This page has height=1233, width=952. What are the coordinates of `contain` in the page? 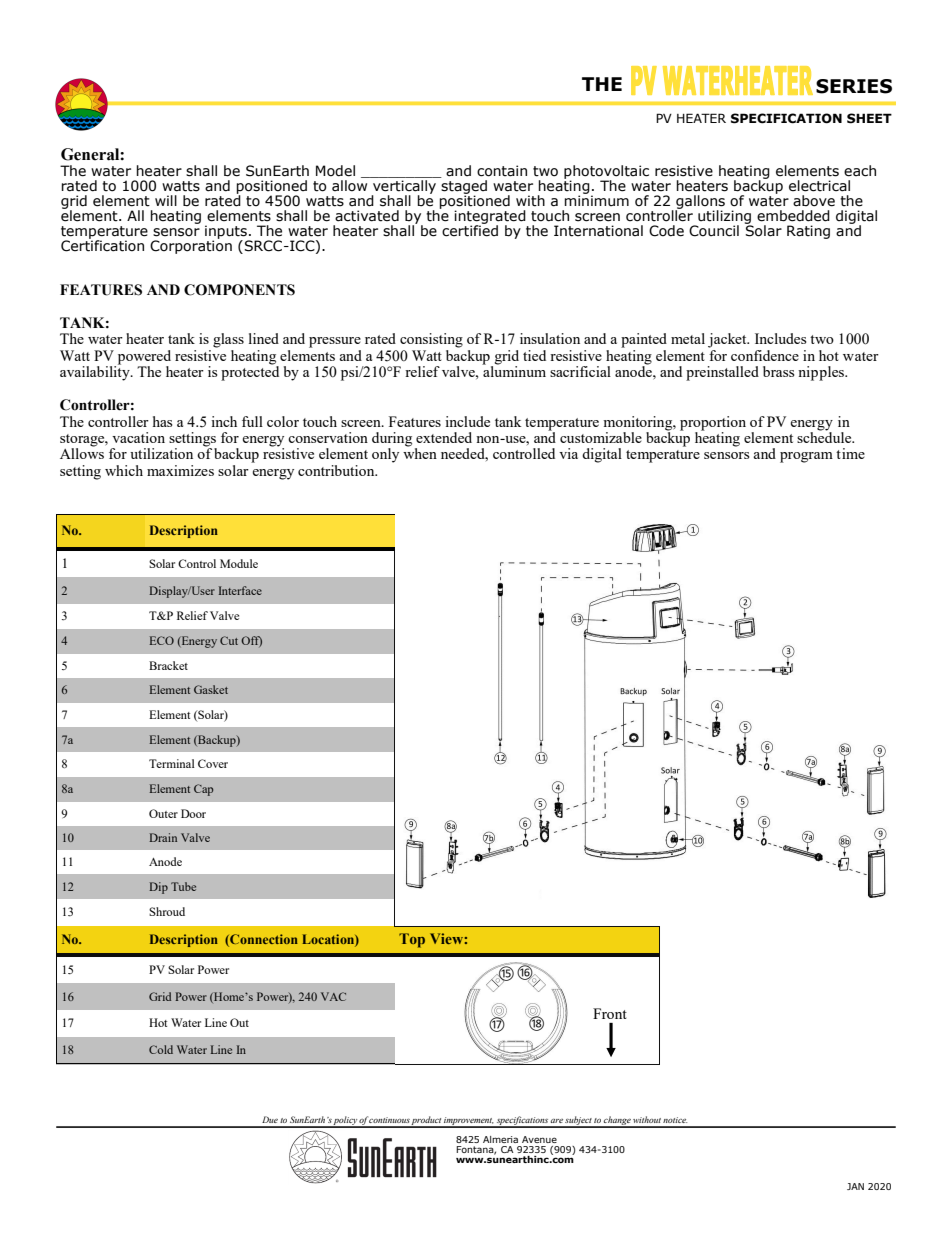 It's located at (502, 171).
